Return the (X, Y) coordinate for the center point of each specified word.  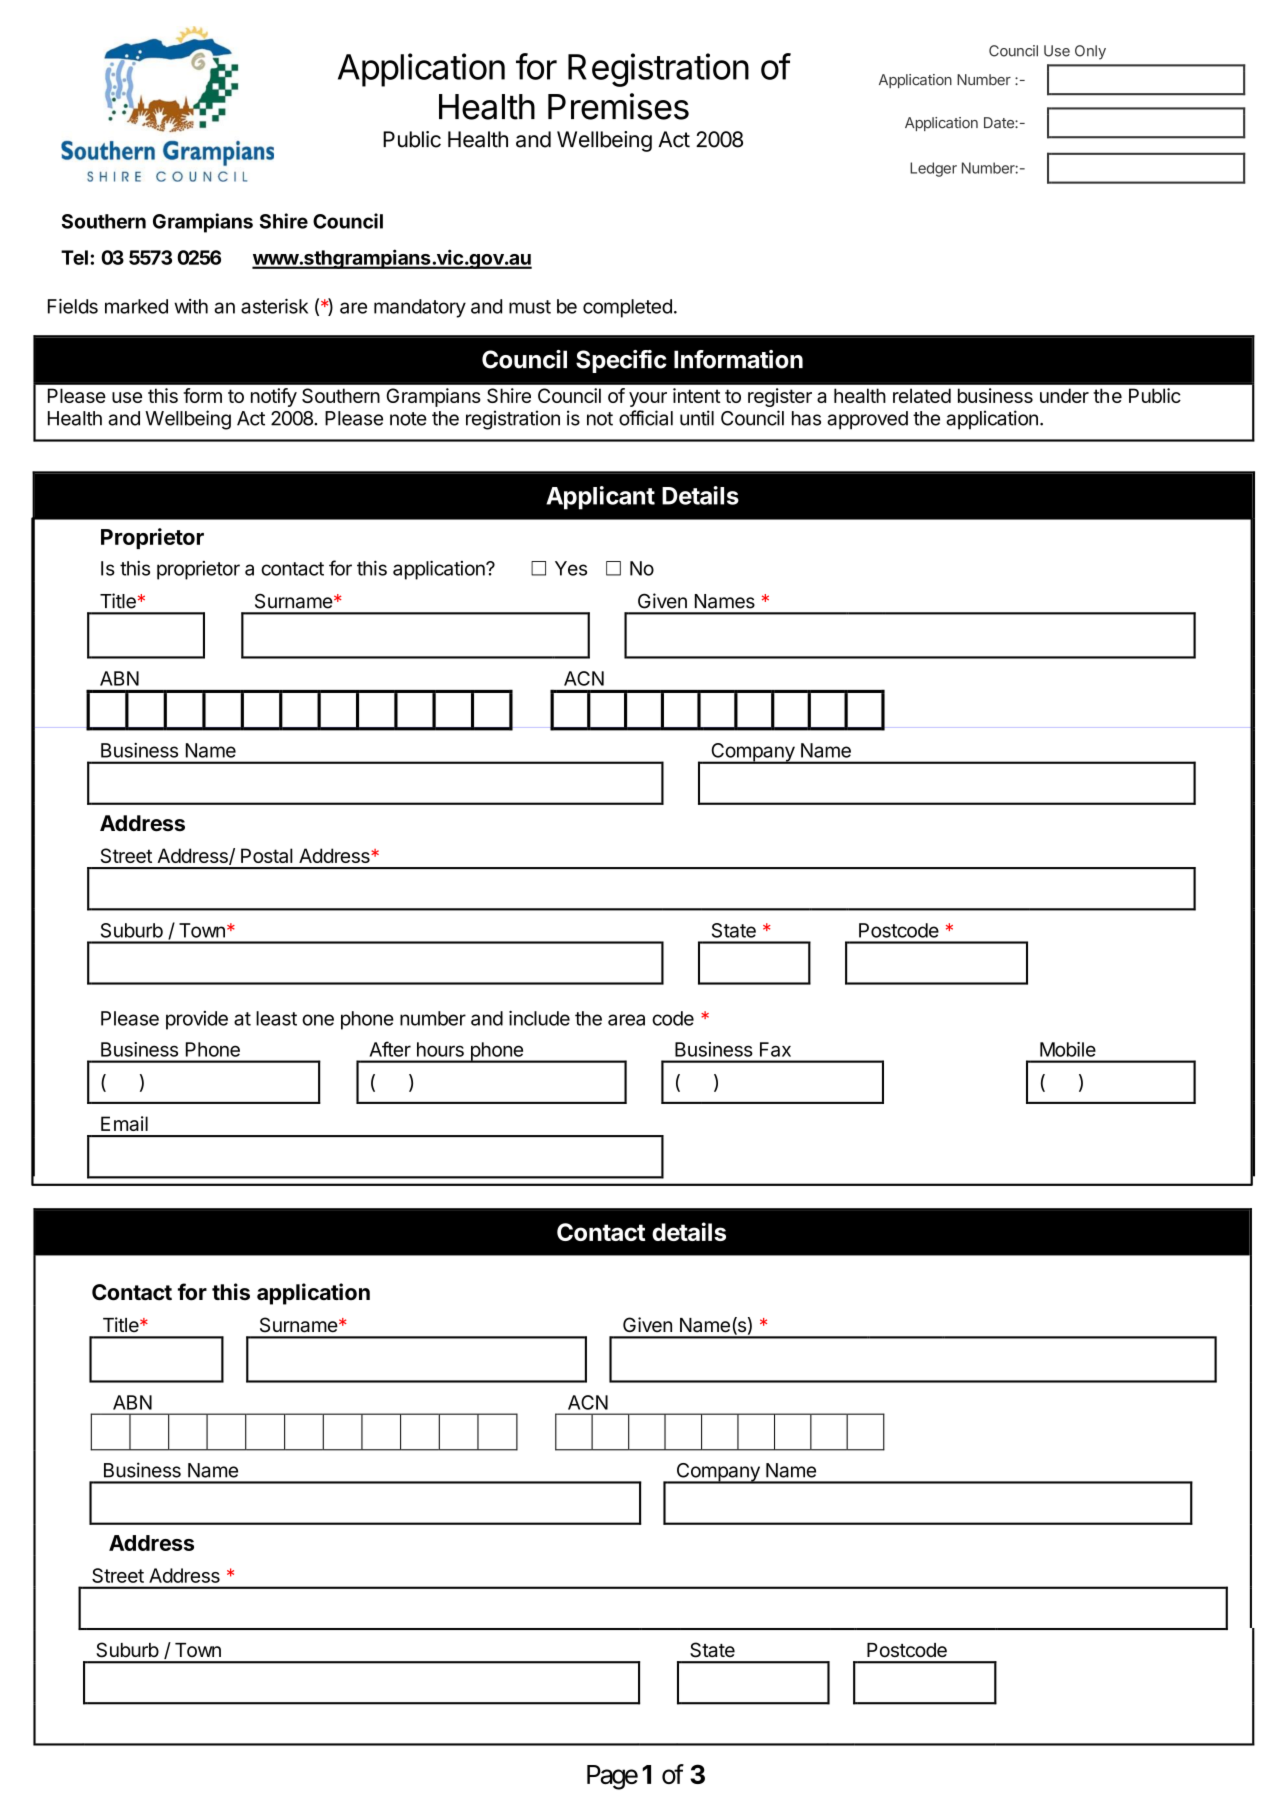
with (191, 306)
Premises (618, 106)
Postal (267, 855)
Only (1090, 52)
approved (867, 420)
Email (124, 1123)
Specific (621, 361)
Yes (571, 568)
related (922, 395)
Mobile (1068, 1049)
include (539, 1018)
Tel (74, 257)
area (626, 1020)
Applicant (600, 498)
